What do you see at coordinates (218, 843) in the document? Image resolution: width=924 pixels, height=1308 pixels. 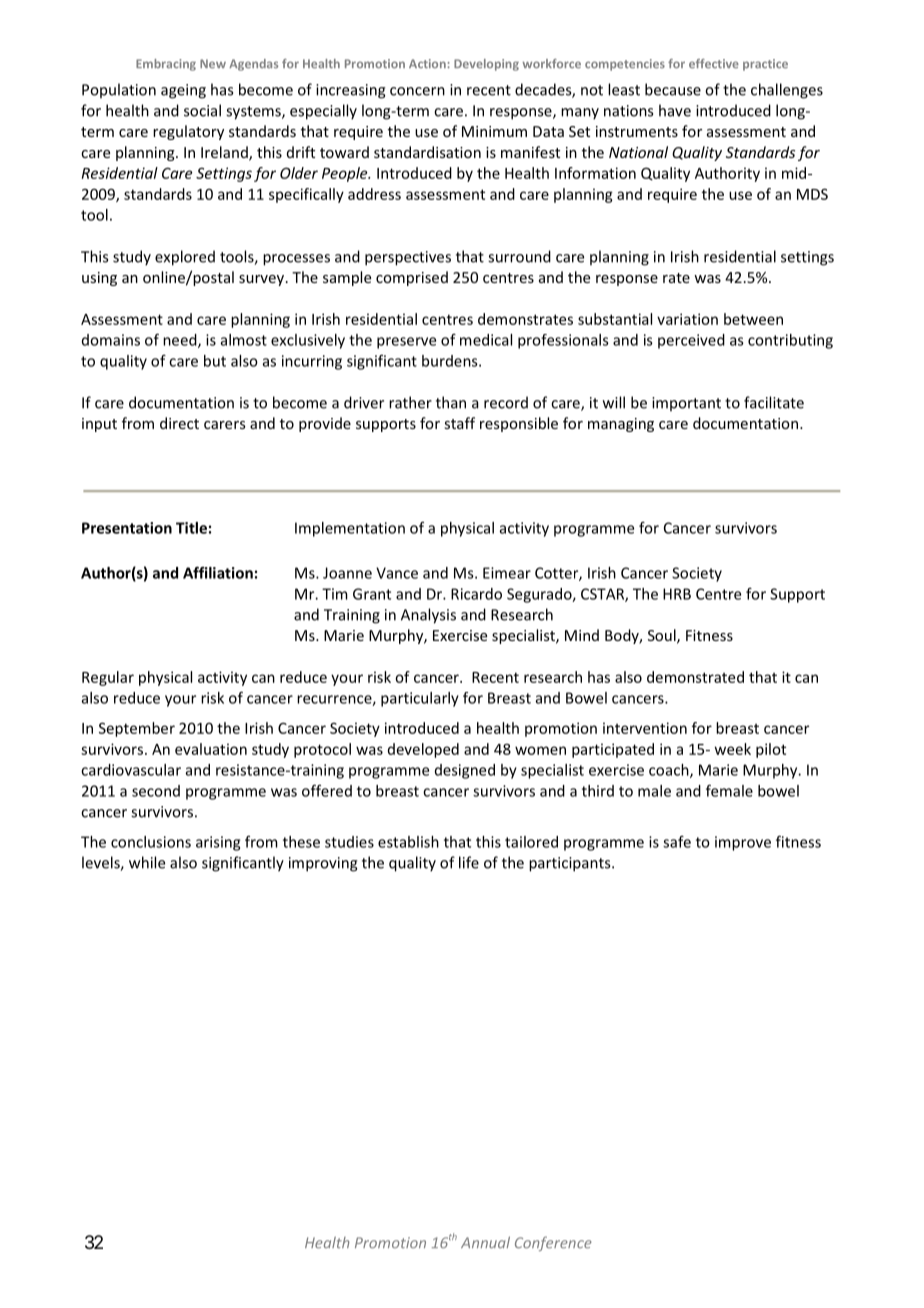 I see `arising` at bounding box center [218, 843].
